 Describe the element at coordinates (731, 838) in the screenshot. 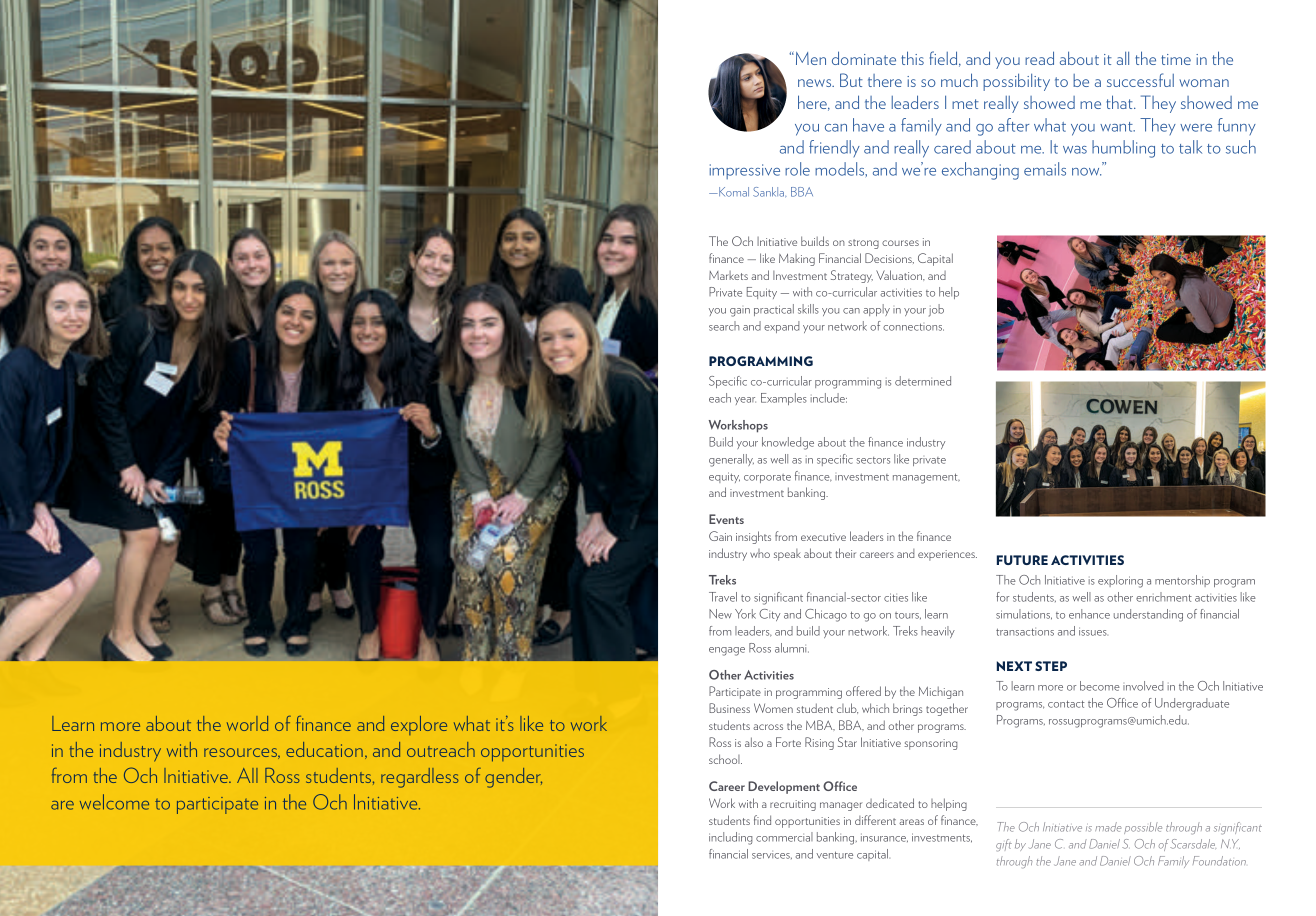

I see `including` at that location.
